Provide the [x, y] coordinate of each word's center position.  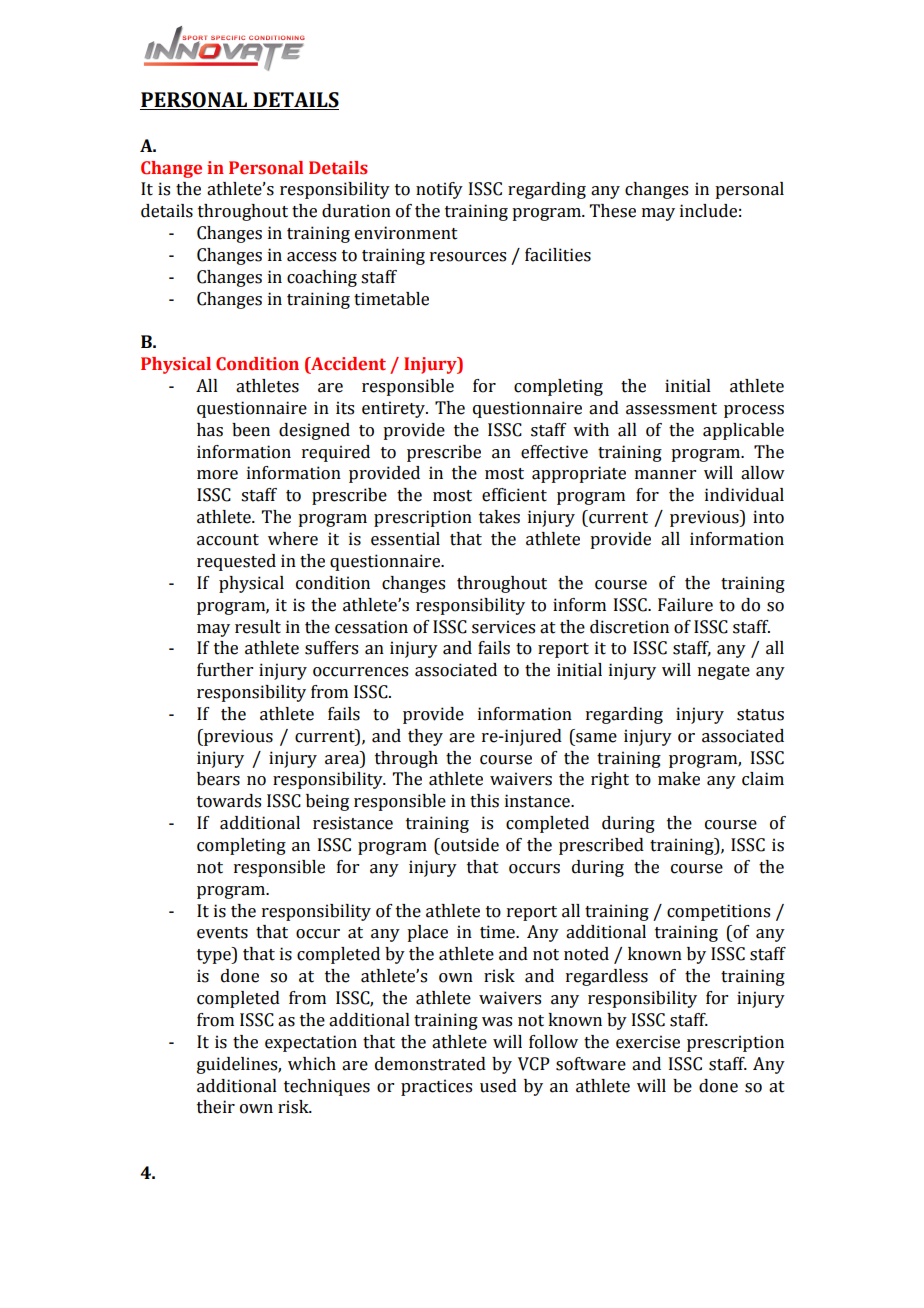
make [679, 779]
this [484, 801]
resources [468, 257]
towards [229, 801]
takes [499, 517]
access [311, 257]
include [708, 211]
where [293, 539]
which [312, 1064]
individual [744, 495]
